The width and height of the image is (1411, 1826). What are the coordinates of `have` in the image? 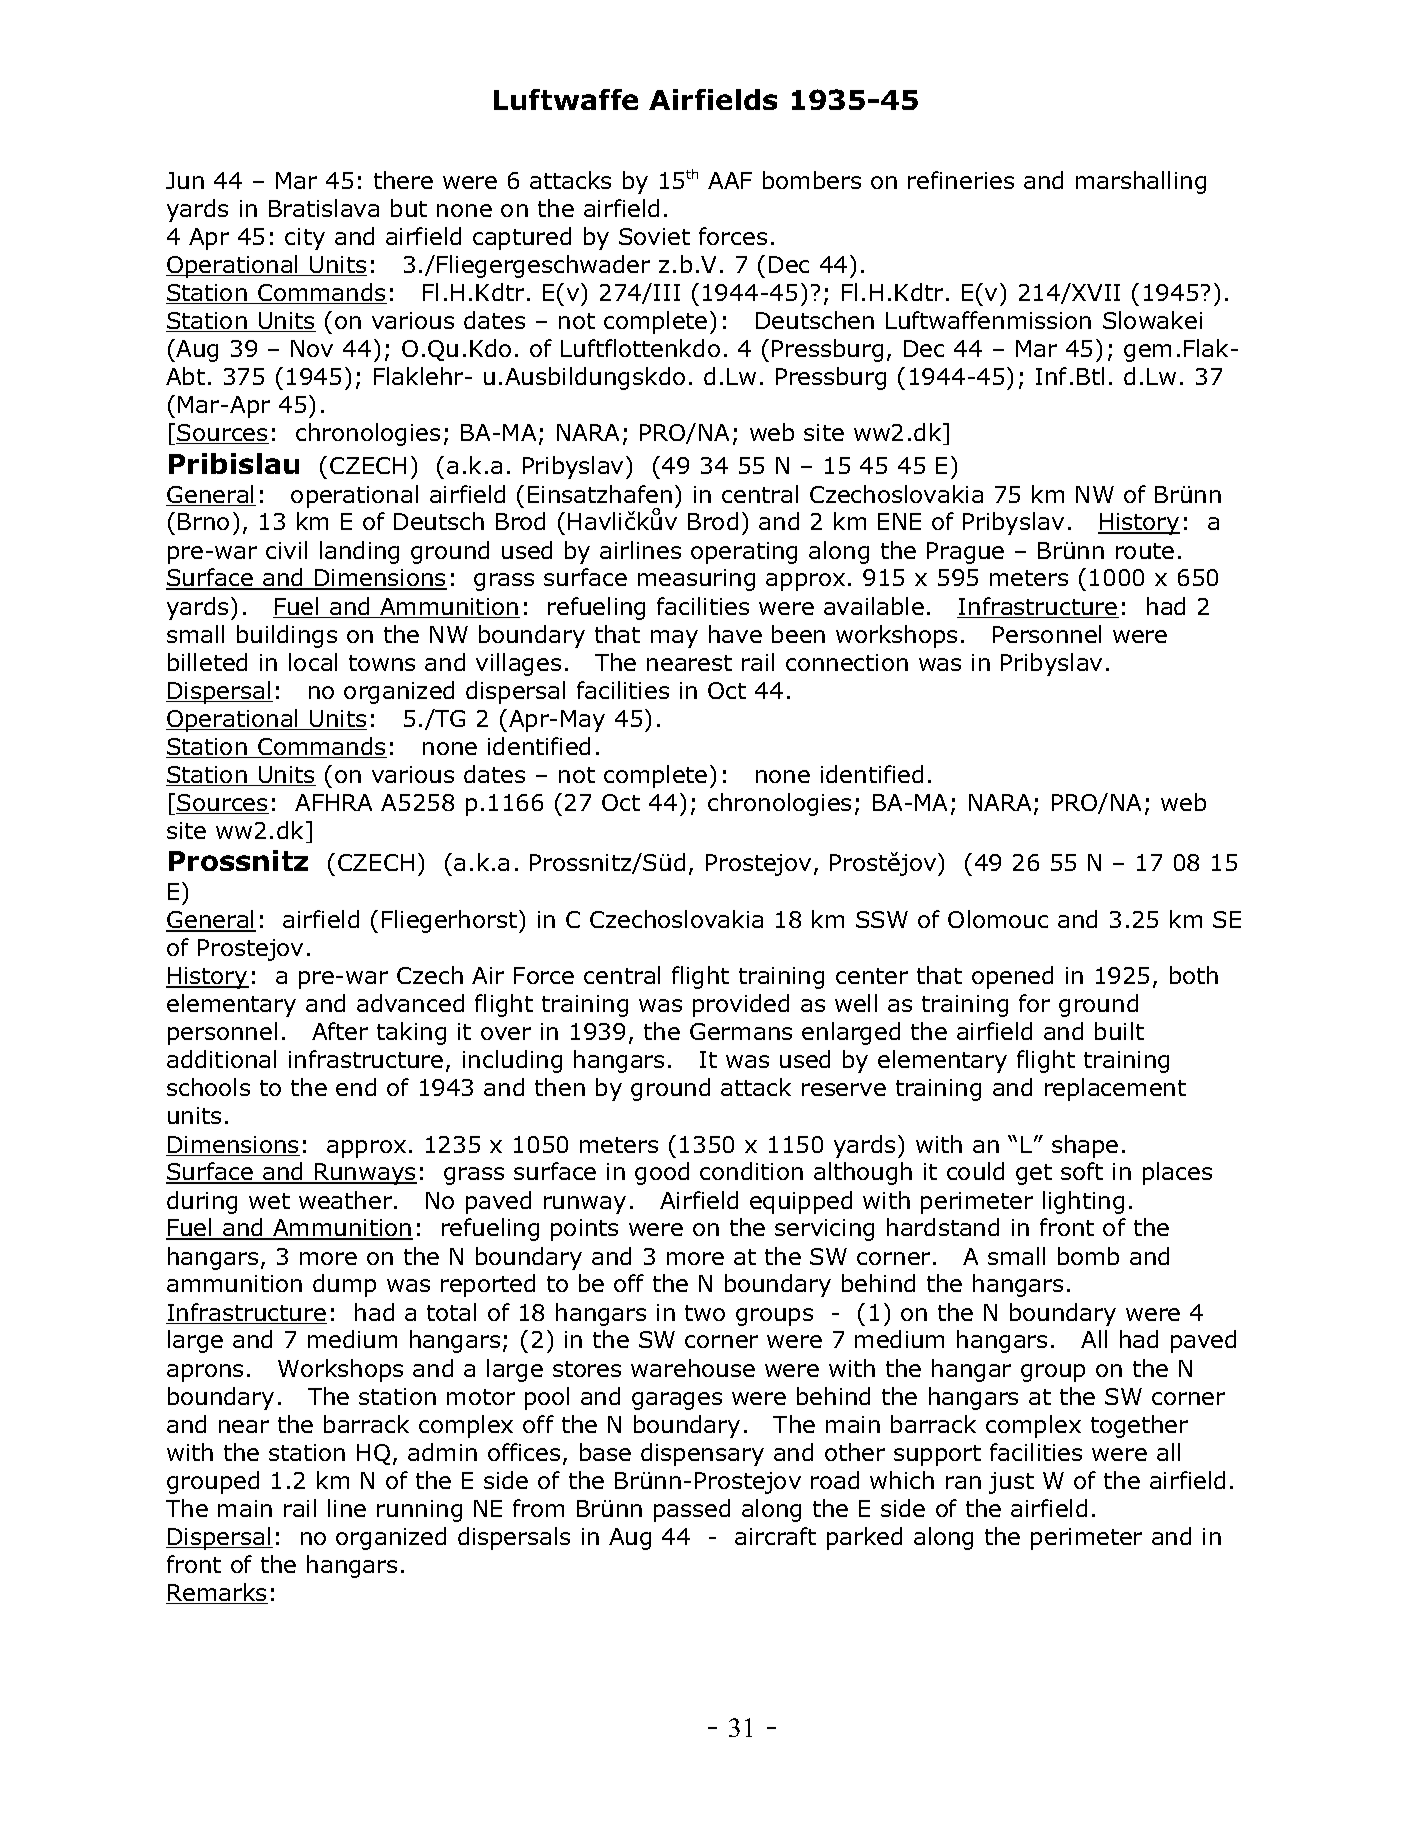 It's located at (735, 634).
